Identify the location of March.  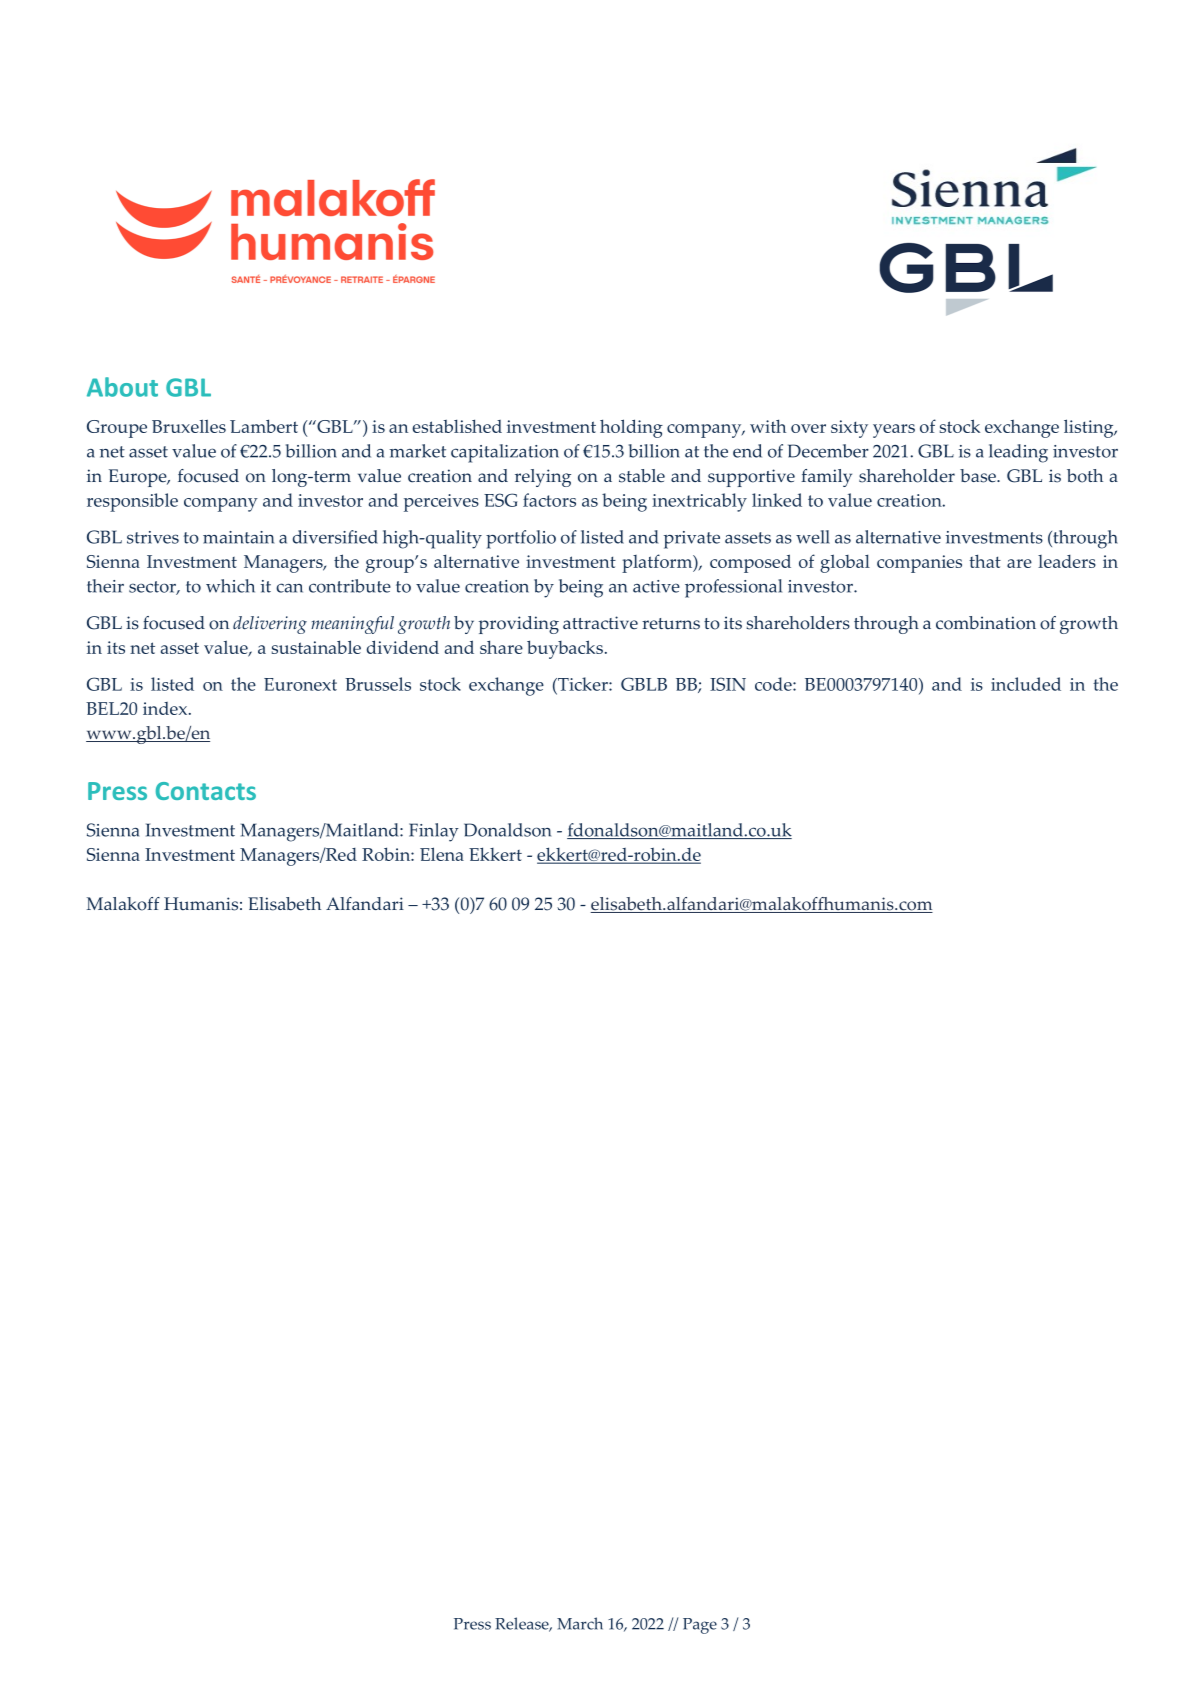
(580, 1623).
